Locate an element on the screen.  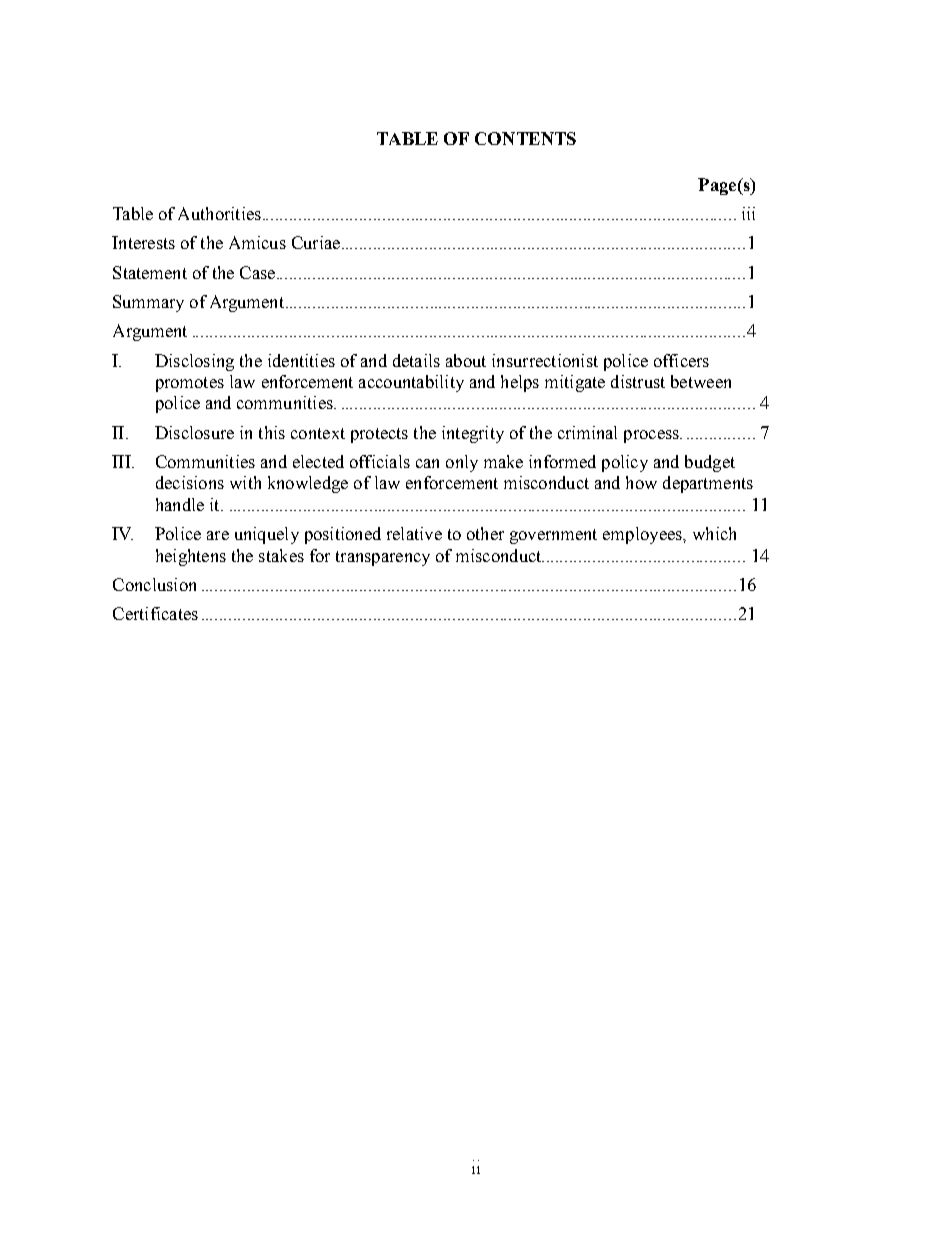
policy is located at coordinates (625, 463).
